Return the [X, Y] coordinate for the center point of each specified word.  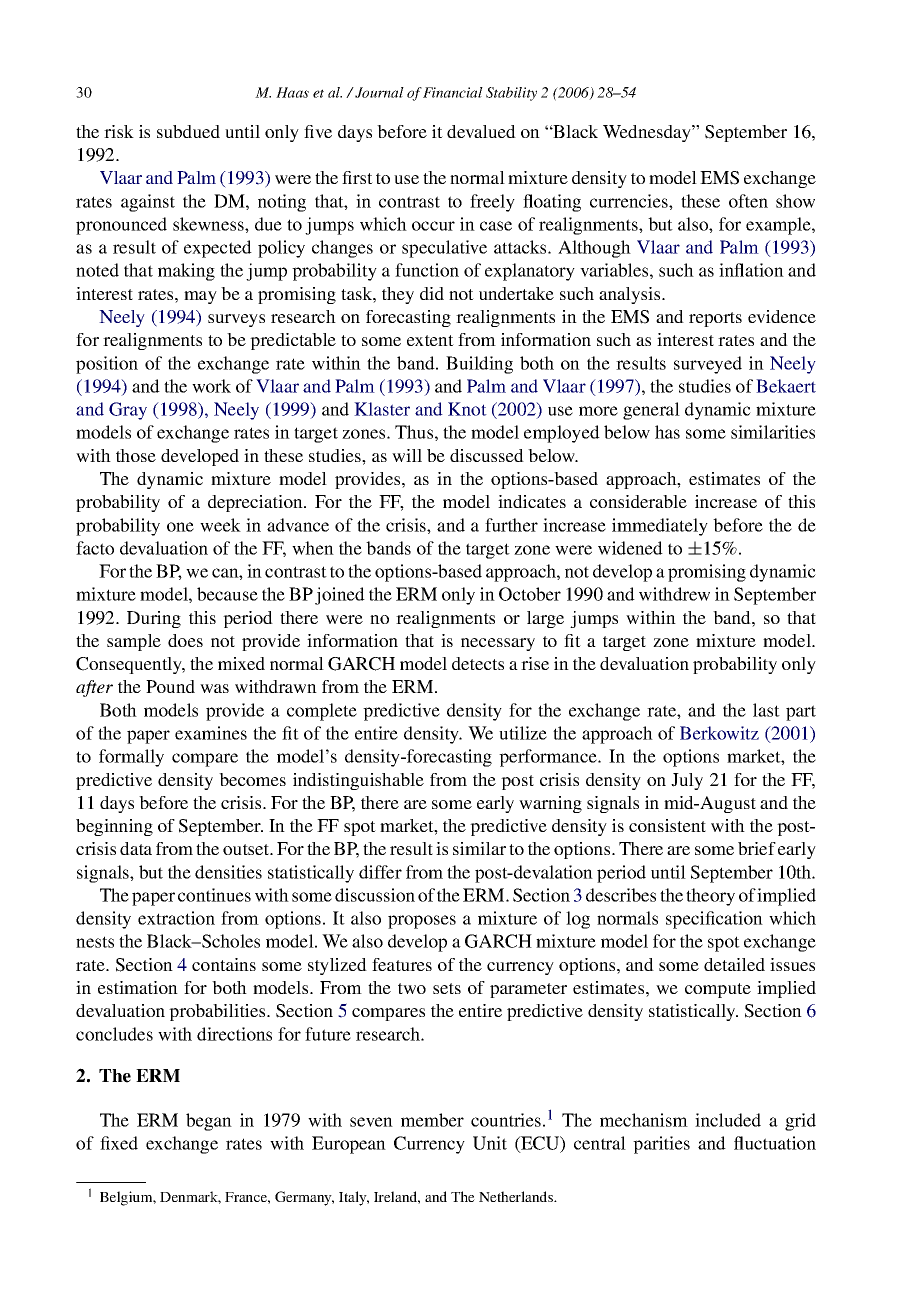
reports [715, 319]
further [511, 525]
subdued [188, 131]
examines [211, 733]
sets [447, 988]
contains [224, 964]
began [209, 1122]
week [220, 525]
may [200, 297]
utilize [523, 733]
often [748, 201]
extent [430, 340]
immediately [660, 527]
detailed [734, 964]
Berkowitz [719, 733]
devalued [481, 131]
